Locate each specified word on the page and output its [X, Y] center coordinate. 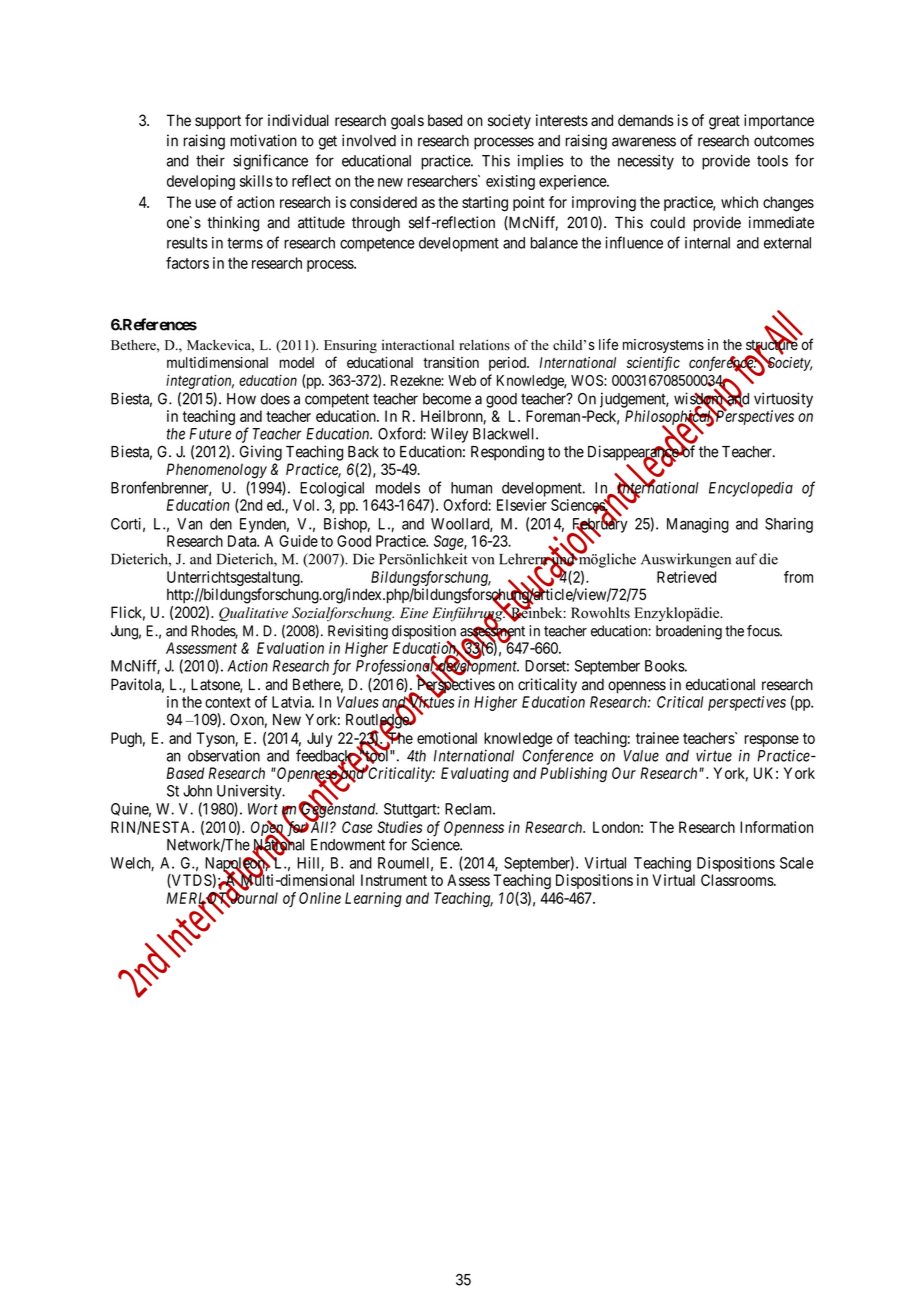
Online [320, 898]
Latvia [292, 702]
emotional [447, 738]
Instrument [394, 880]
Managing [698, 525]
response [772, 742]
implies [541, 162]
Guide [298, 541]
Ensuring [350, 346]
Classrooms [738, 880]
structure [772, 346]
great [724, 122]
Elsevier [522, 505]
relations [484, 345]
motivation [263, 140]
